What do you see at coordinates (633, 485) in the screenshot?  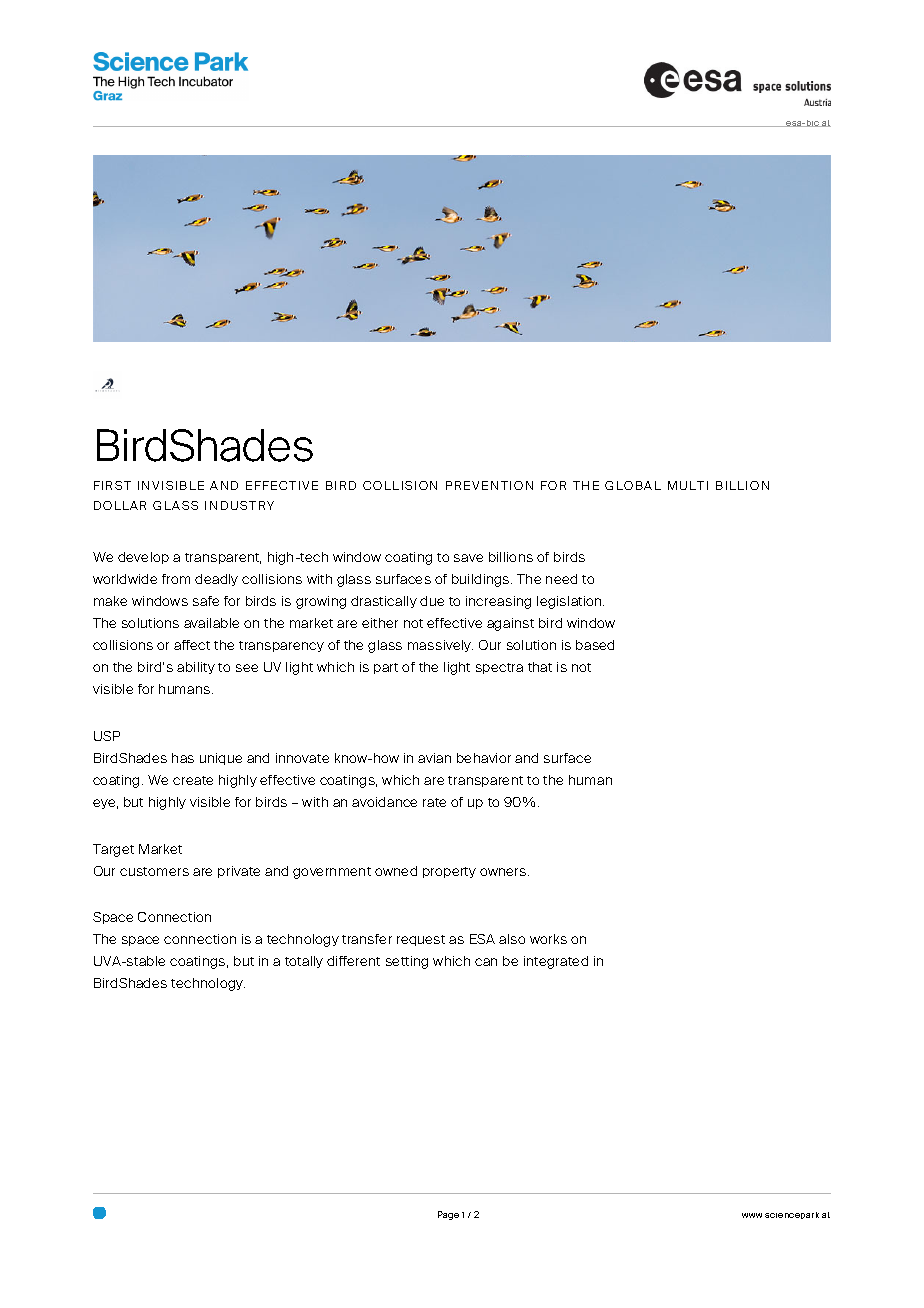 I see `GLOBAL` at bounding box center [633, 485].
